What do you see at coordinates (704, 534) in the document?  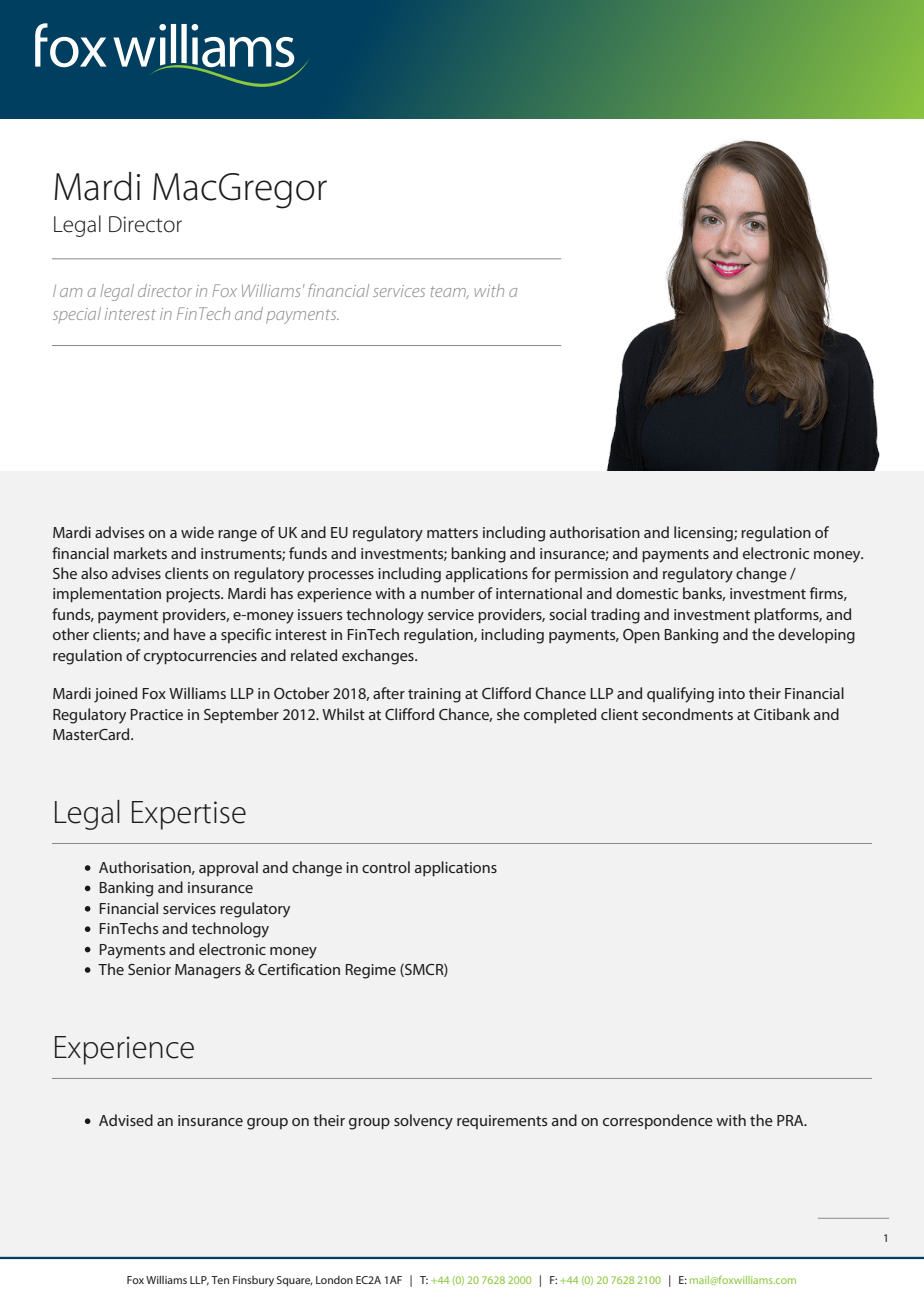 I see `licensing` at bounding box center [704, 534].
